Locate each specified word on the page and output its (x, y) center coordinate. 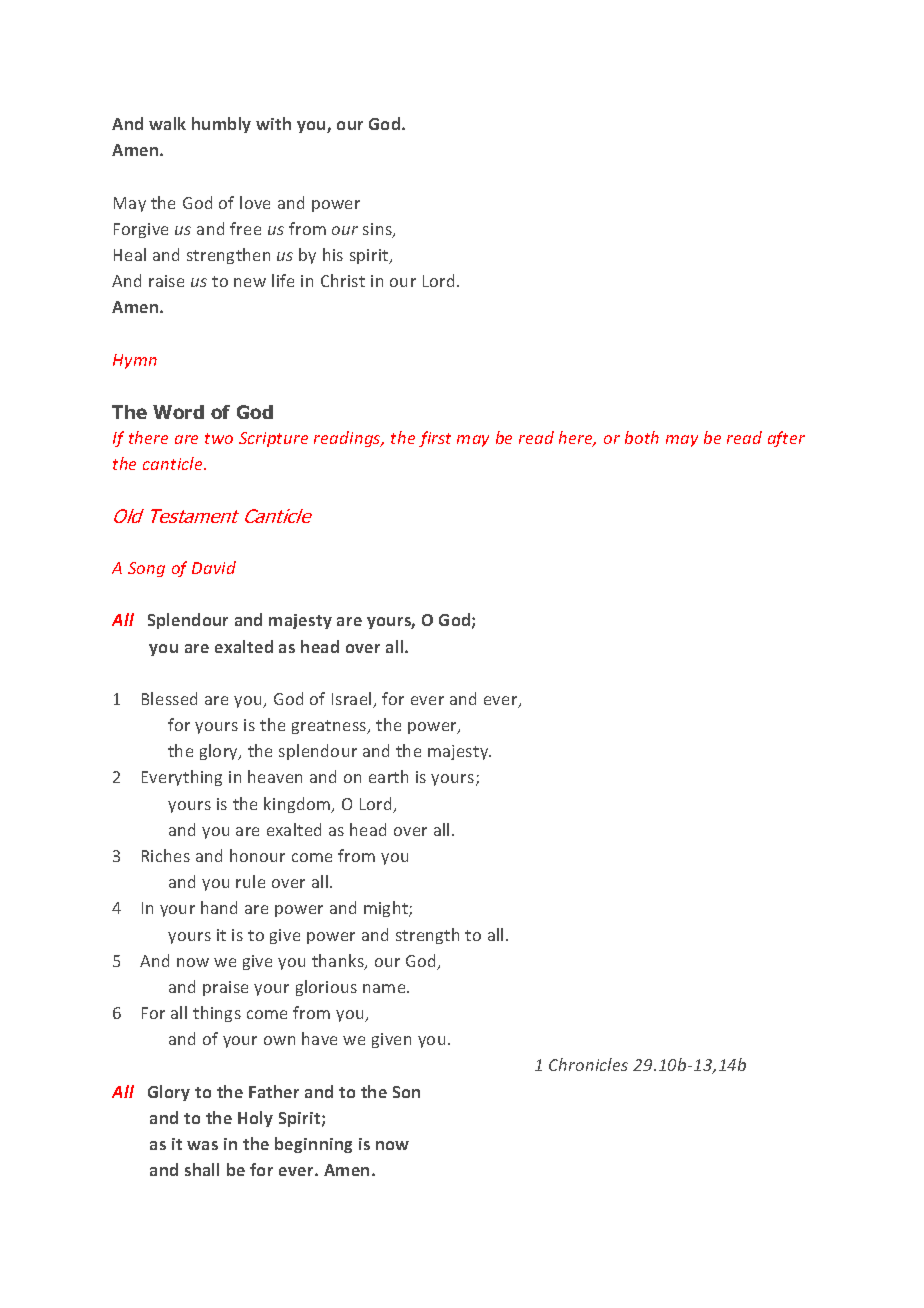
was (202, 1145)
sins (378, 230)
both (642, 437)
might (387, 909)
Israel (353, 700)
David (214, 567)
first (435, 439)
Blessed (169, 698)
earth (388, 776)
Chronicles (588, 1064)
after (786, 439)
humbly (221, 125)
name (385, 988)
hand (219, 907)
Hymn (135, 361)
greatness (330, 727)
